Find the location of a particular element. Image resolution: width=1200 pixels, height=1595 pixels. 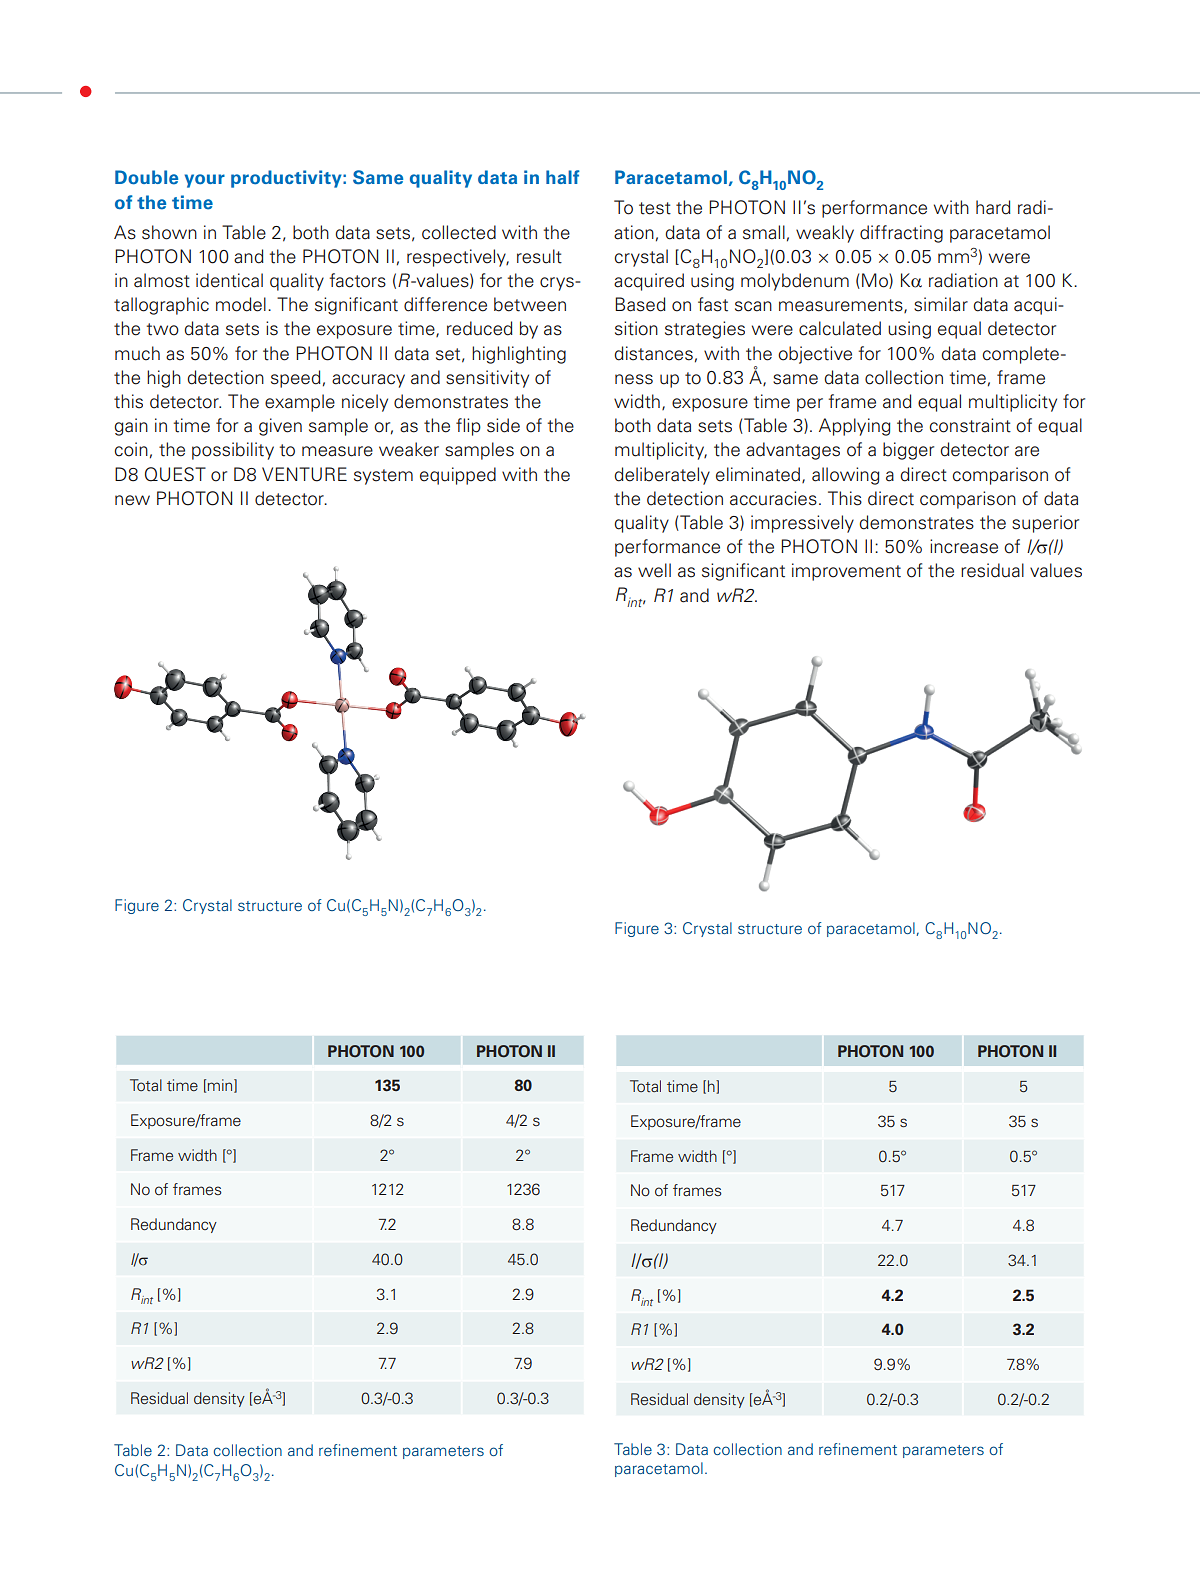

your is located at coordinates (205, 181).
